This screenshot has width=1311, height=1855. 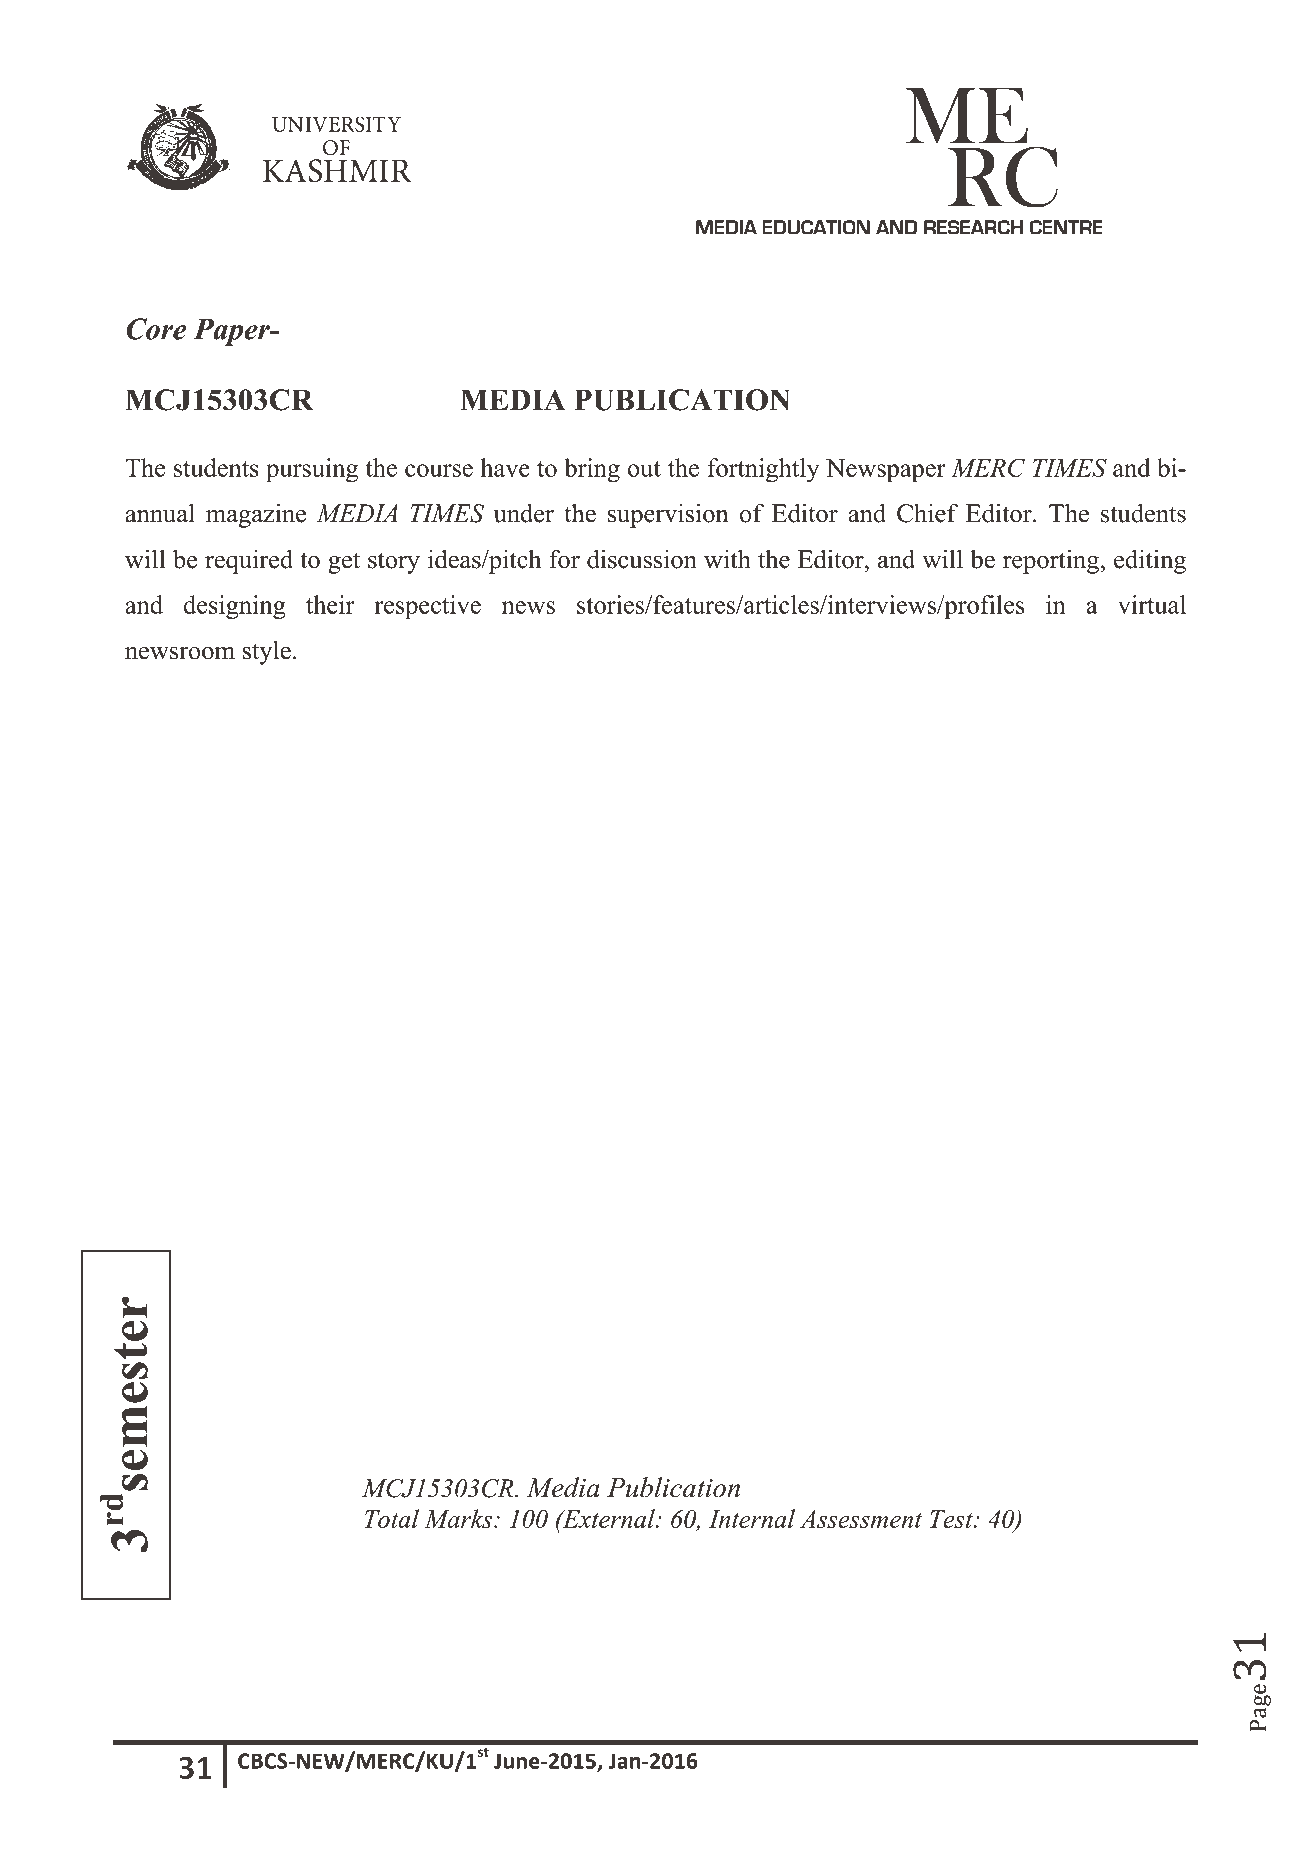 What do you see at coordinates (952, 1519) in the screenshot?
I see `Test` at bounding box center [952, 1519].
